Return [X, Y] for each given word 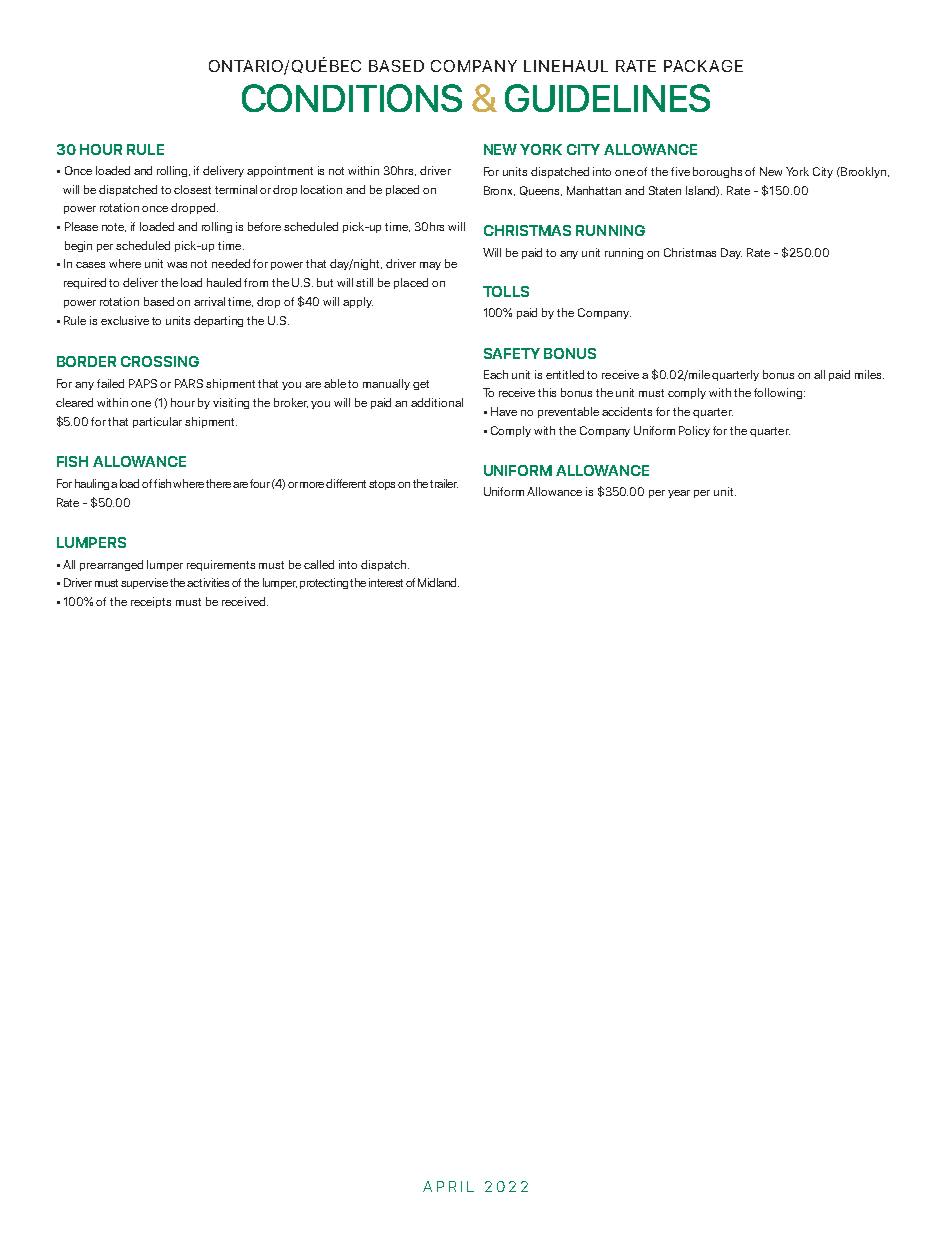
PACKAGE [703, 66]
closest [192, 189]
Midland [438, 582]
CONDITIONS [352, 98]
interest [386, 582]
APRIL [448, 1186]
